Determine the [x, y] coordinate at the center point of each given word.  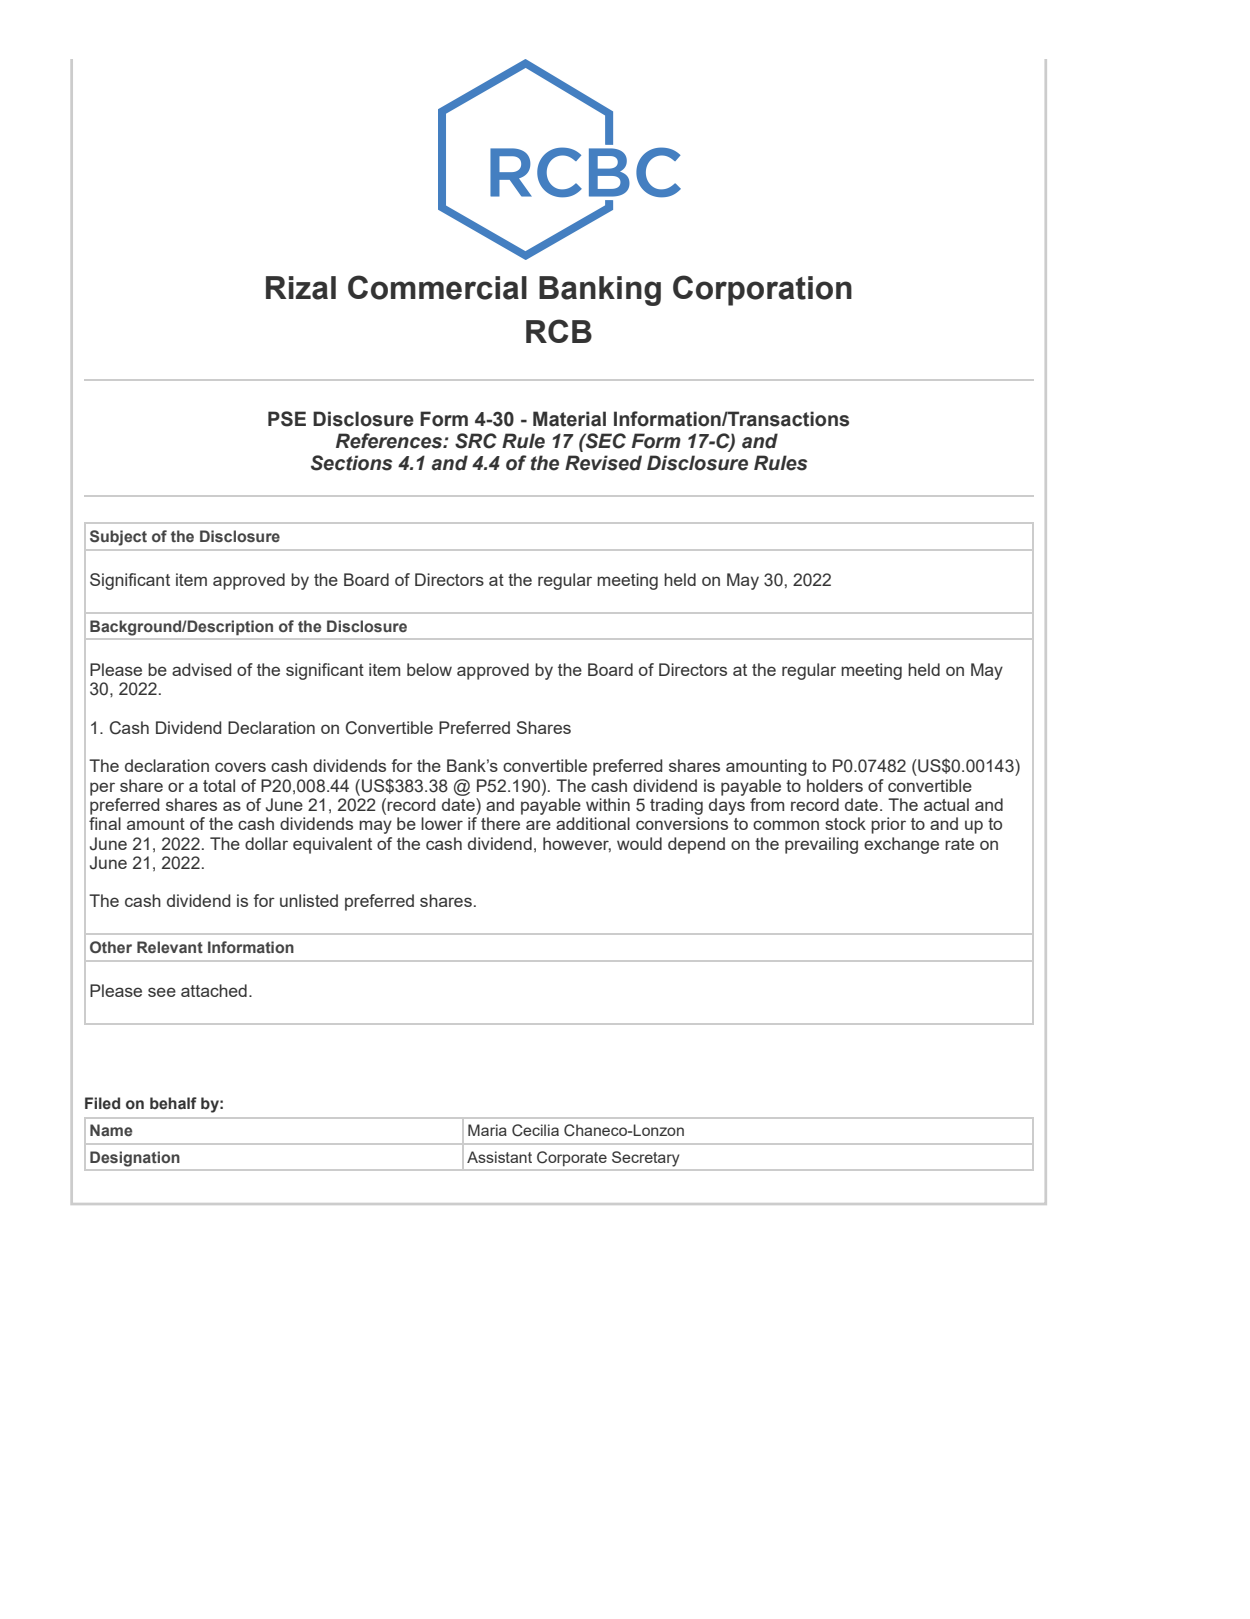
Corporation [762, 290]
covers [240, 767]
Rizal [301, 288]
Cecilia [535, 1130]
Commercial [437, 287]
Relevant [170, 947]
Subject [118, 538]
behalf [173, 1103]
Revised [603, 463]
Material [569, 419]
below [429, 669]
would [639, 843]
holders [835, 785]
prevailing [821, 845]
